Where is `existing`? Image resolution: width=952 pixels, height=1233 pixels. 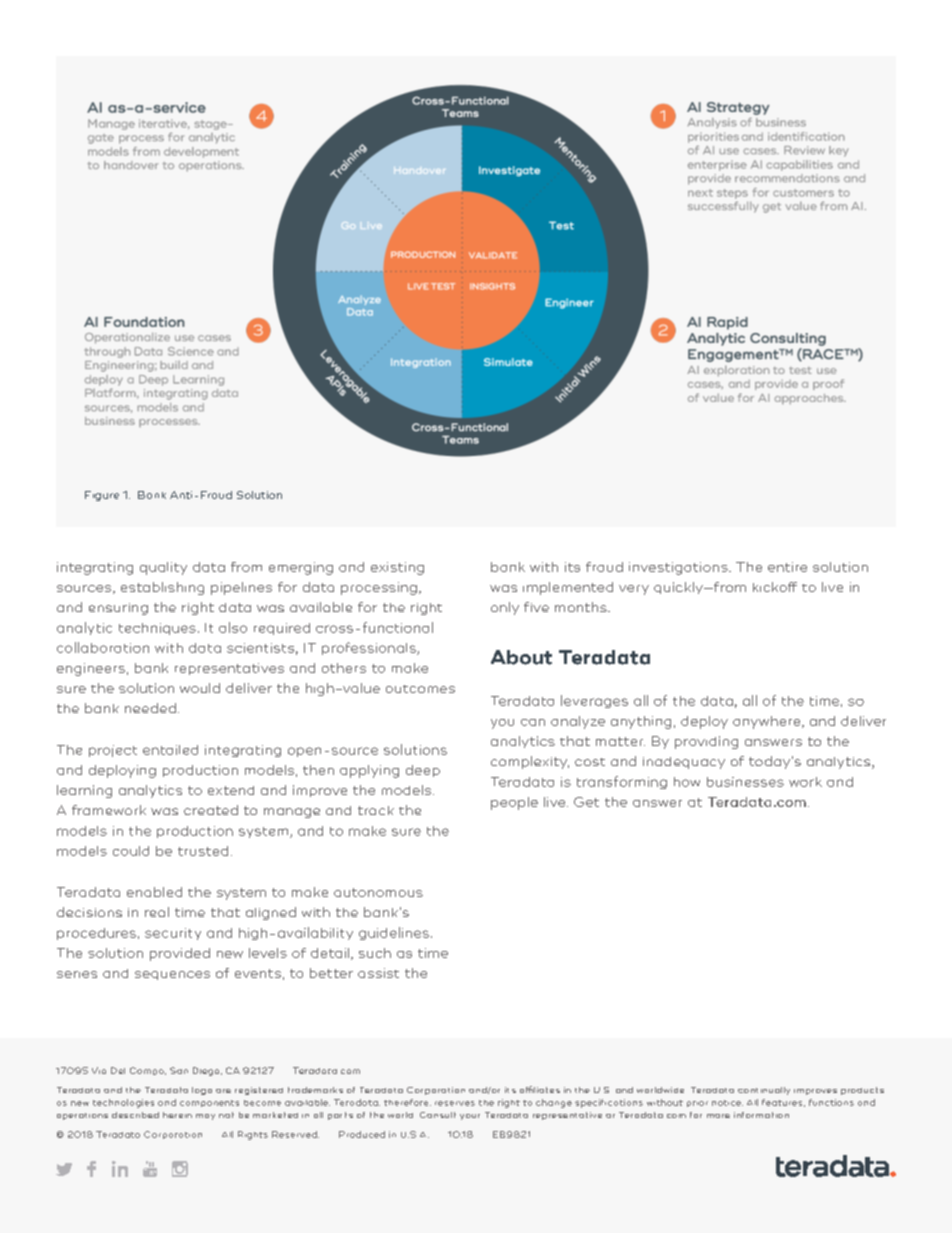 existing is located at coordinates (397, 568).
